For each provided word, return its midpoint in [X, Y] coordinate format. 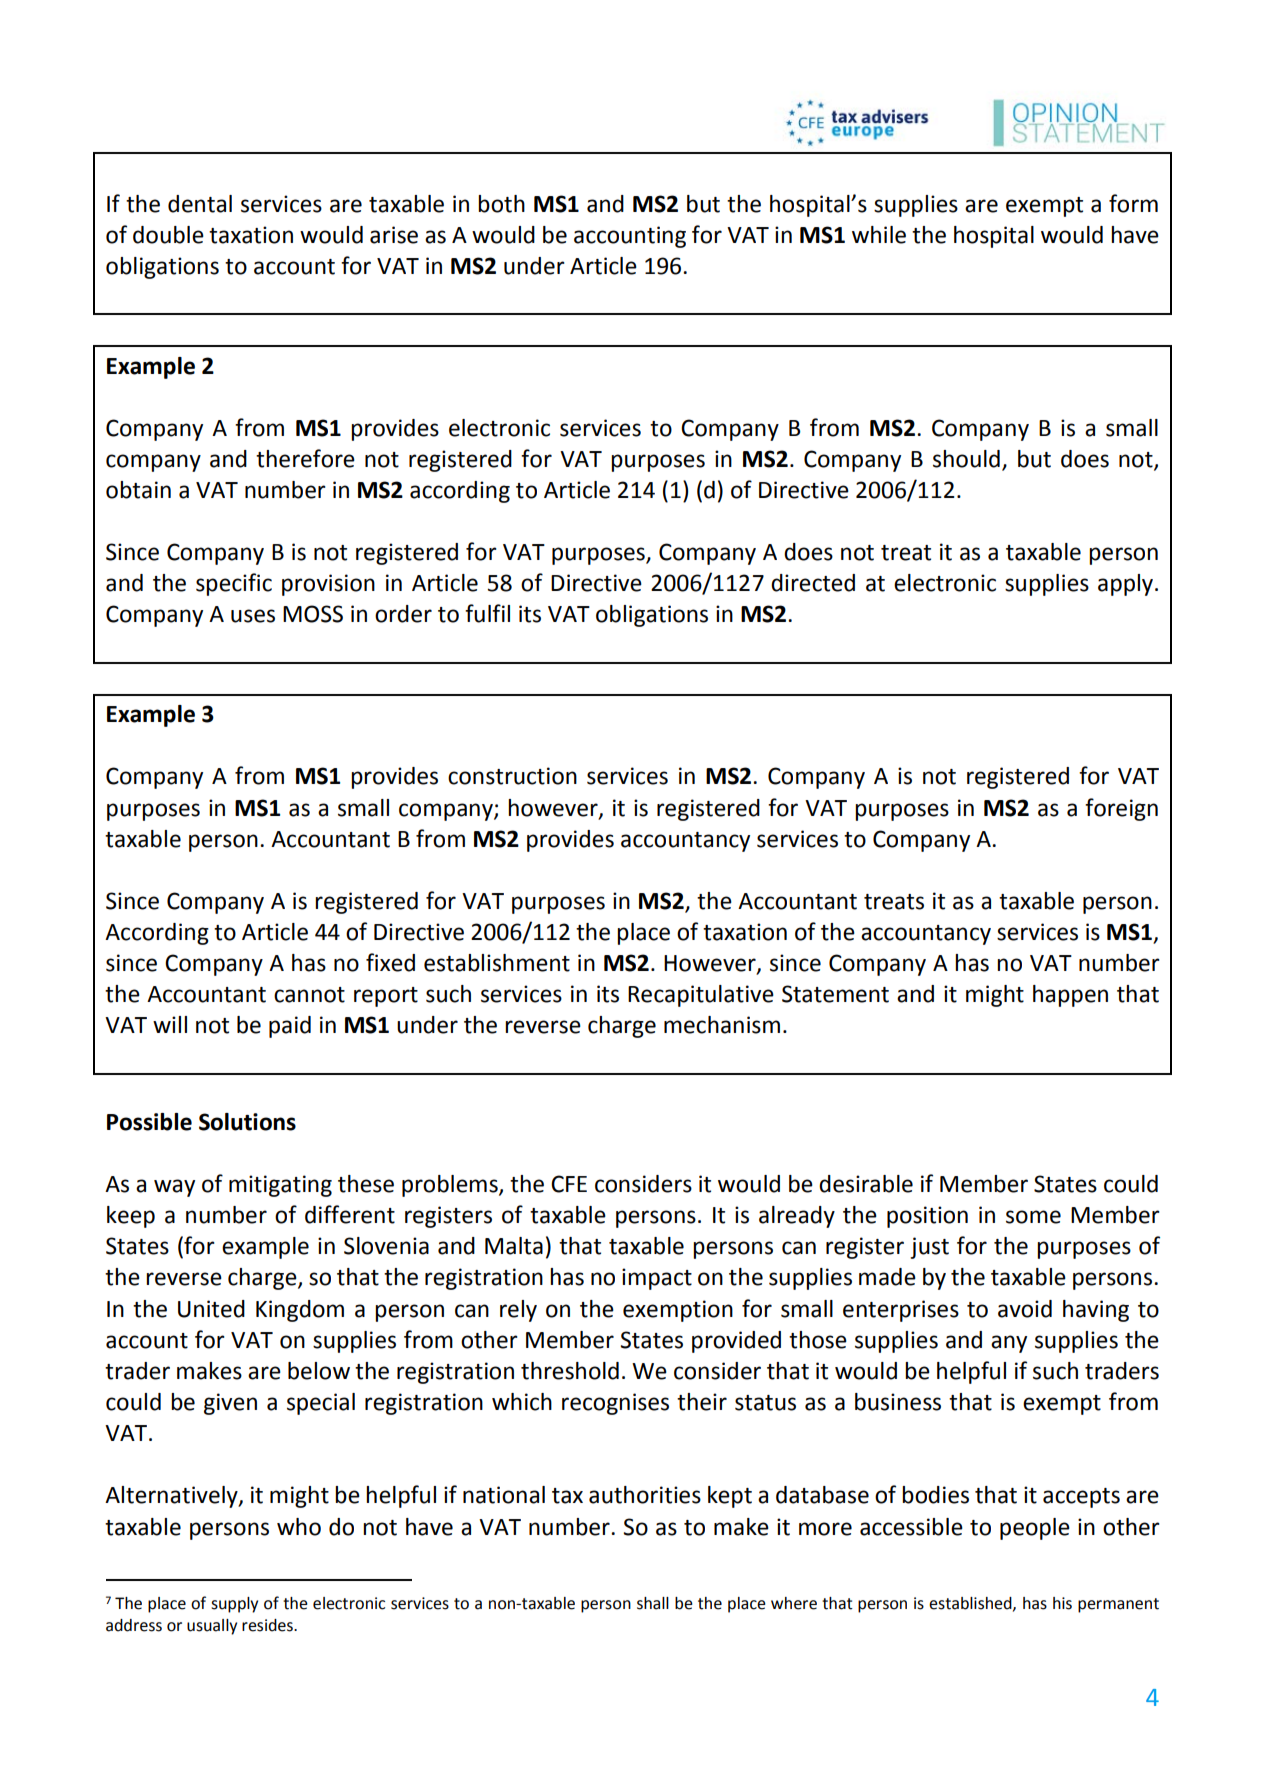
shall [653, 1603]
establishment [497, 963]
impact [657, 1279]
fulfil [487, 613]
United [211, 1309]
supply [234, 1605]
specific [234, 584]
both [501, 204]
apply [1125, 585]
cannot [309, 995]
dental [200, 204]
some [1033, 1217]
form [1133, 203]
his [1062, 1603]
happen [1070, 996]
